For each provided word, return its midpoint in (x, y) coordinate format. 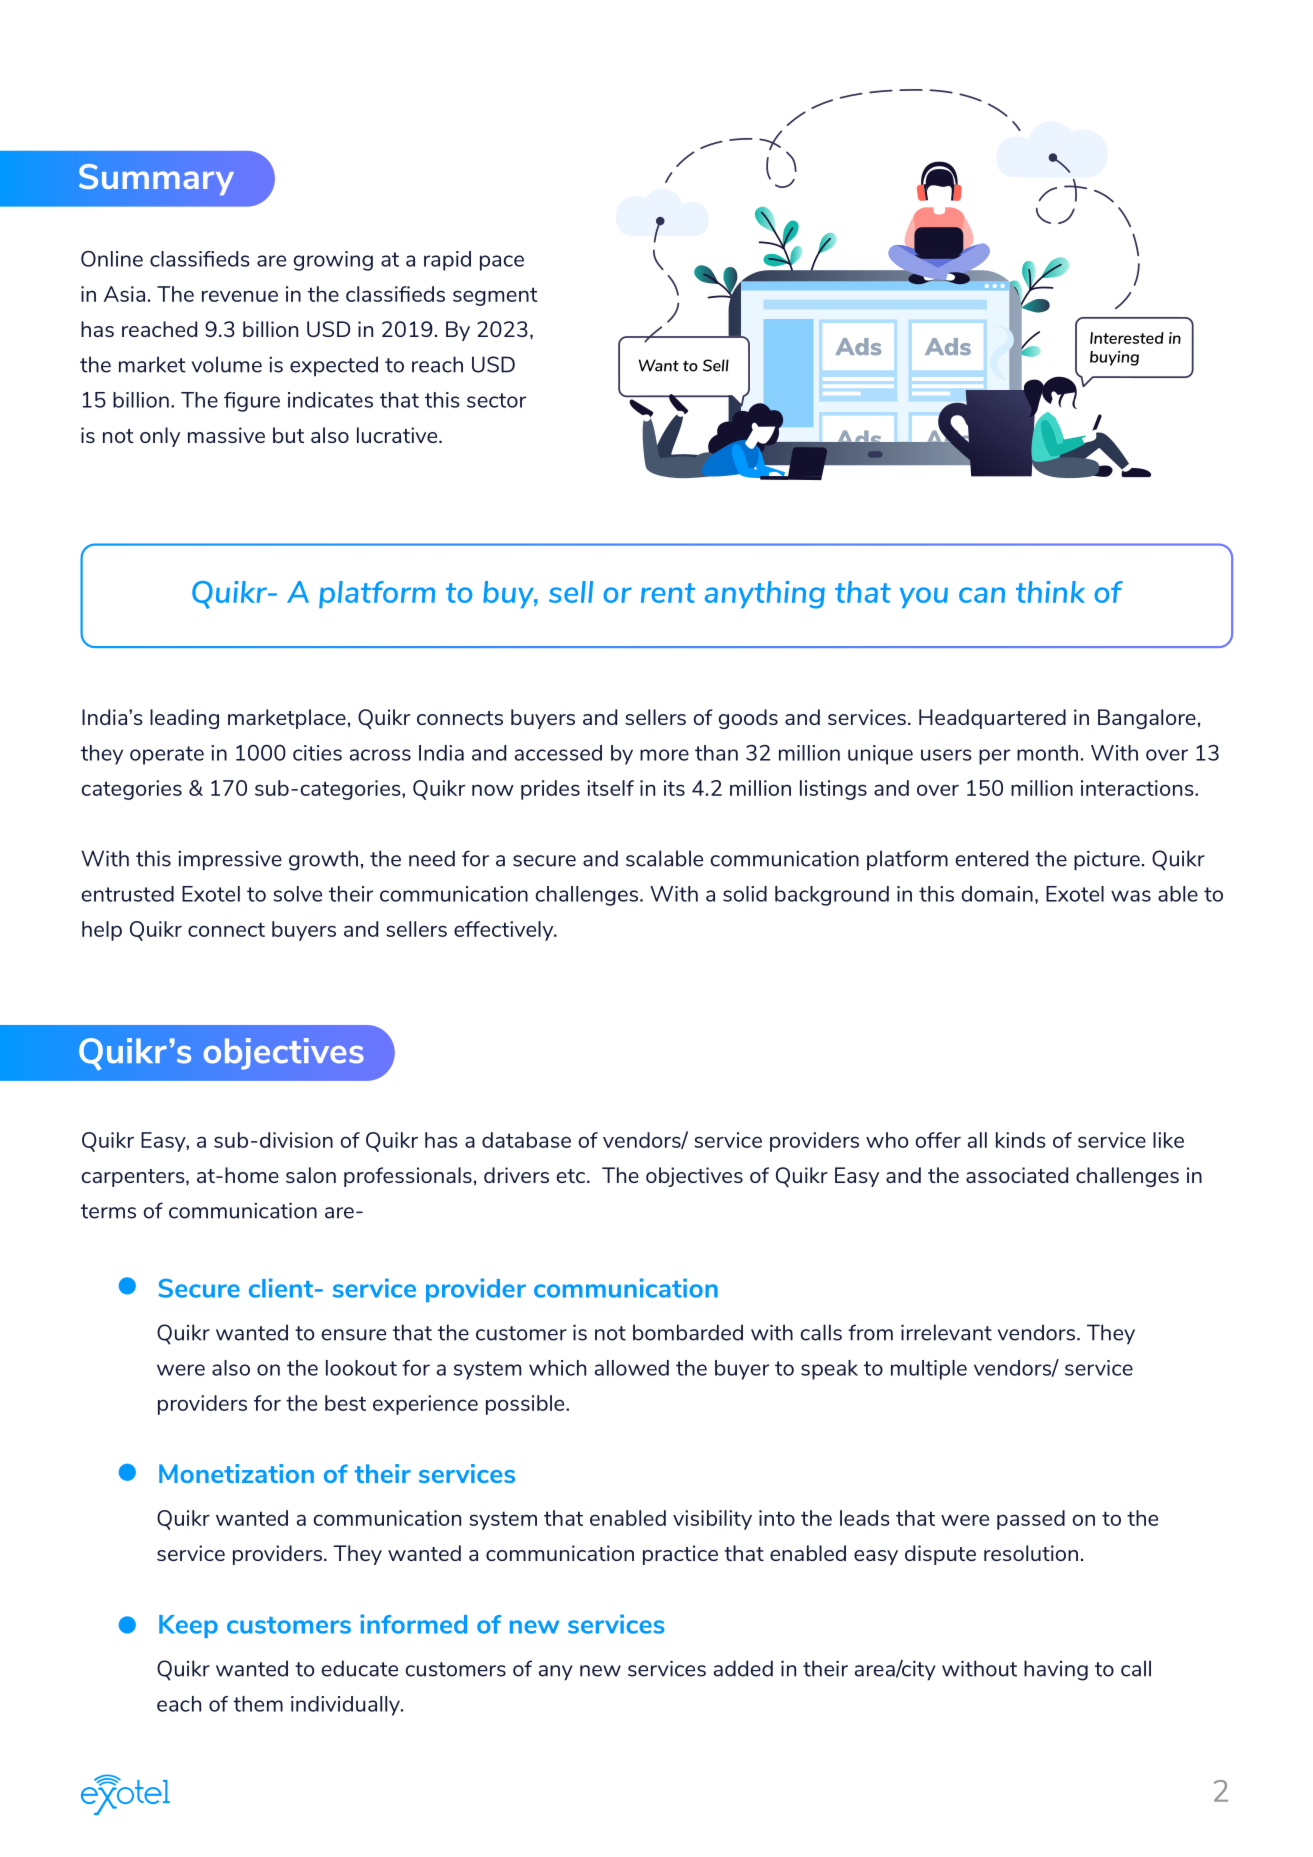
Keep (188, 1626)
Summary (156, 179)
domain (997, 894)
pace (502, 263)
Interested (1127, 338)
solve (298, 894)
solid (745, 894)
